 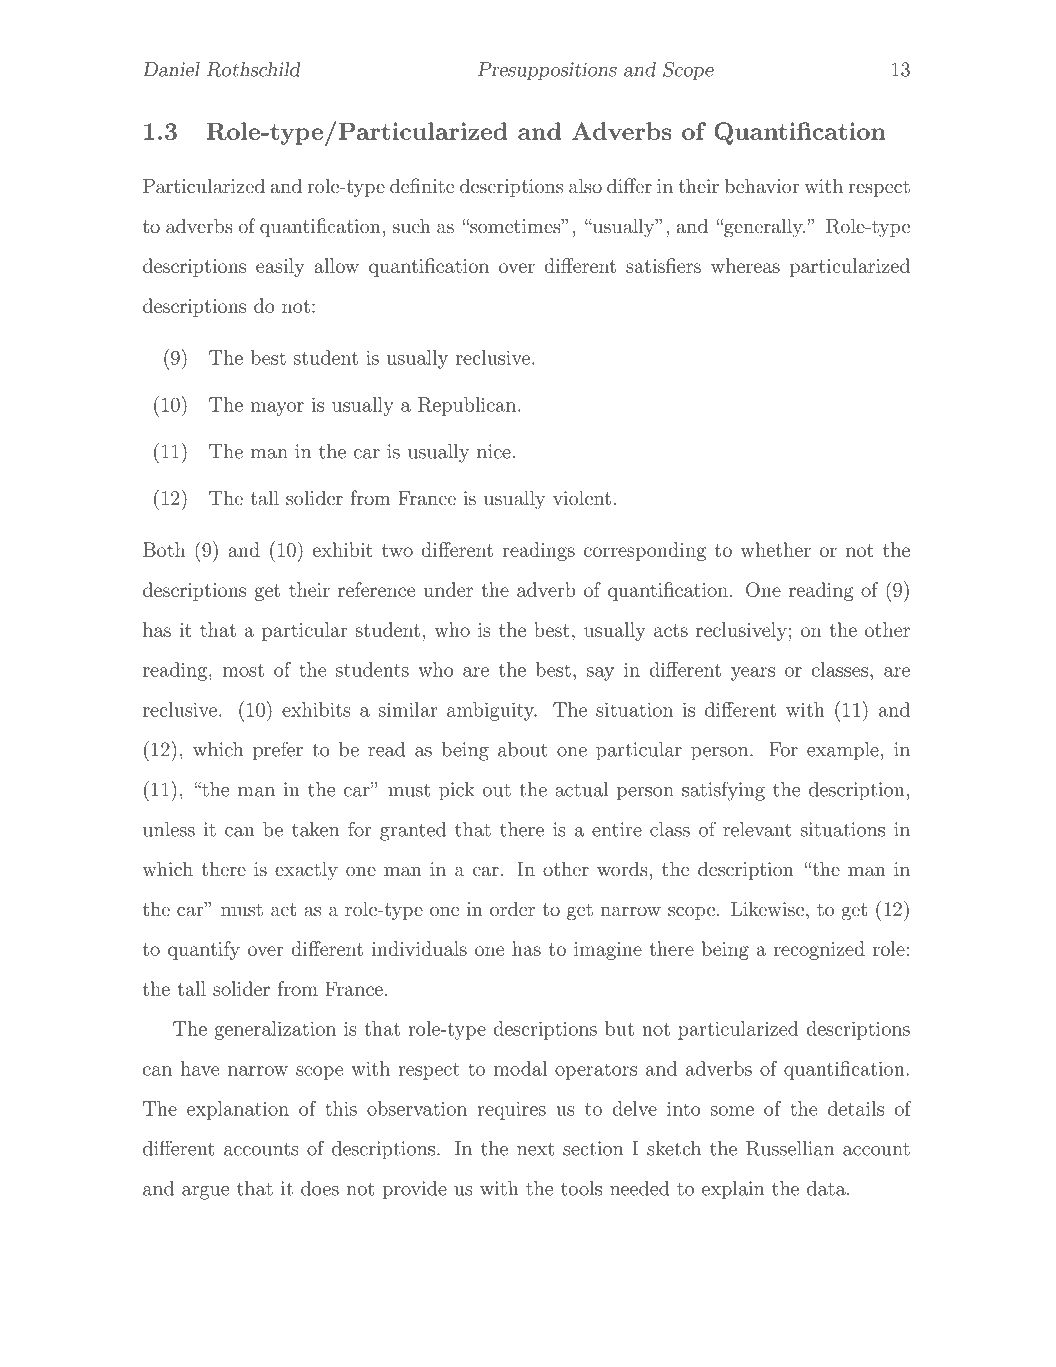 What do you see at coordinates (761, 185) in the image?
I see `behavior` at bounding box center [761, 185].
